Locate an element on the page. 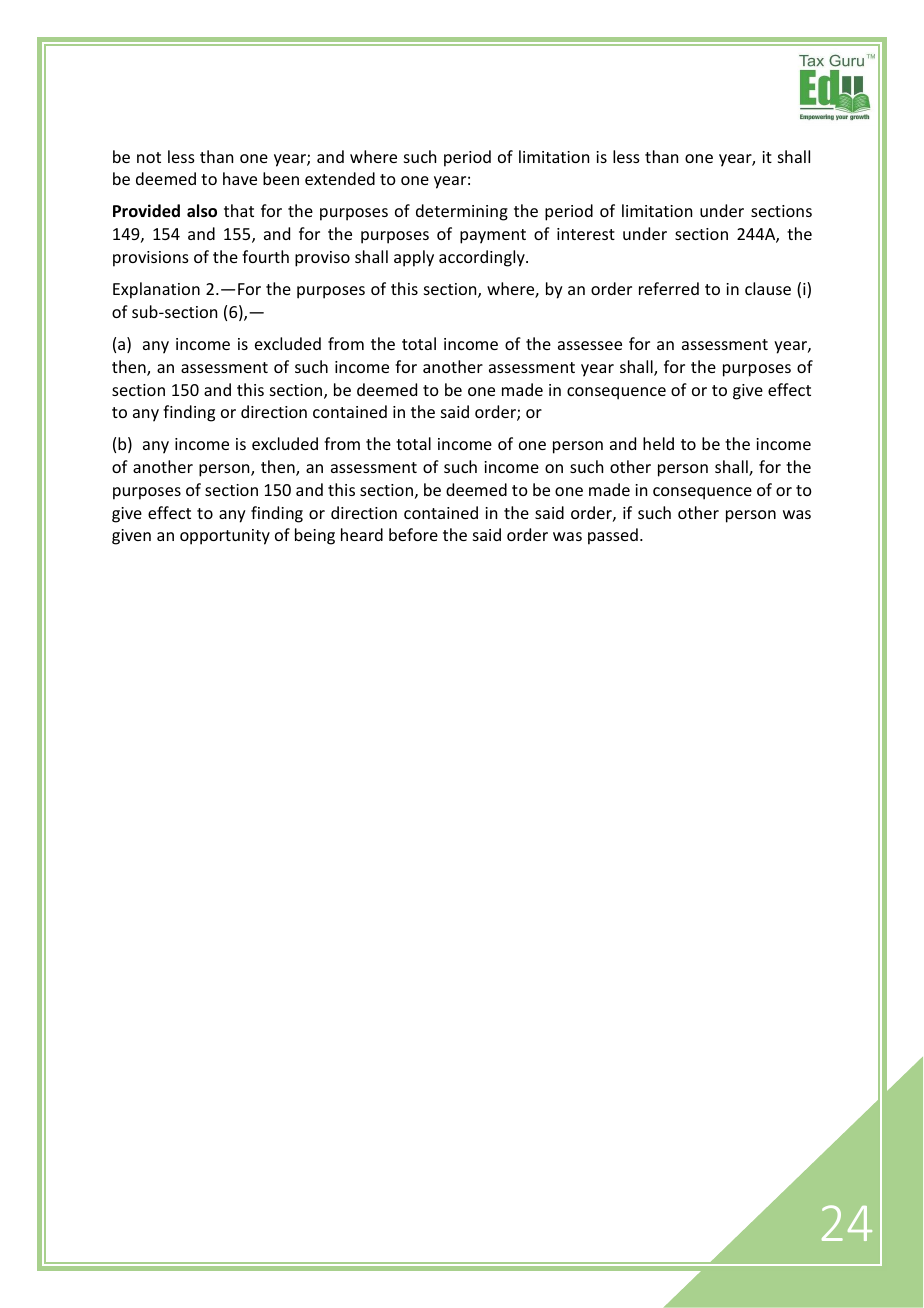 The image size is (924, 1308). interest is located at coordinates (586, 234).
